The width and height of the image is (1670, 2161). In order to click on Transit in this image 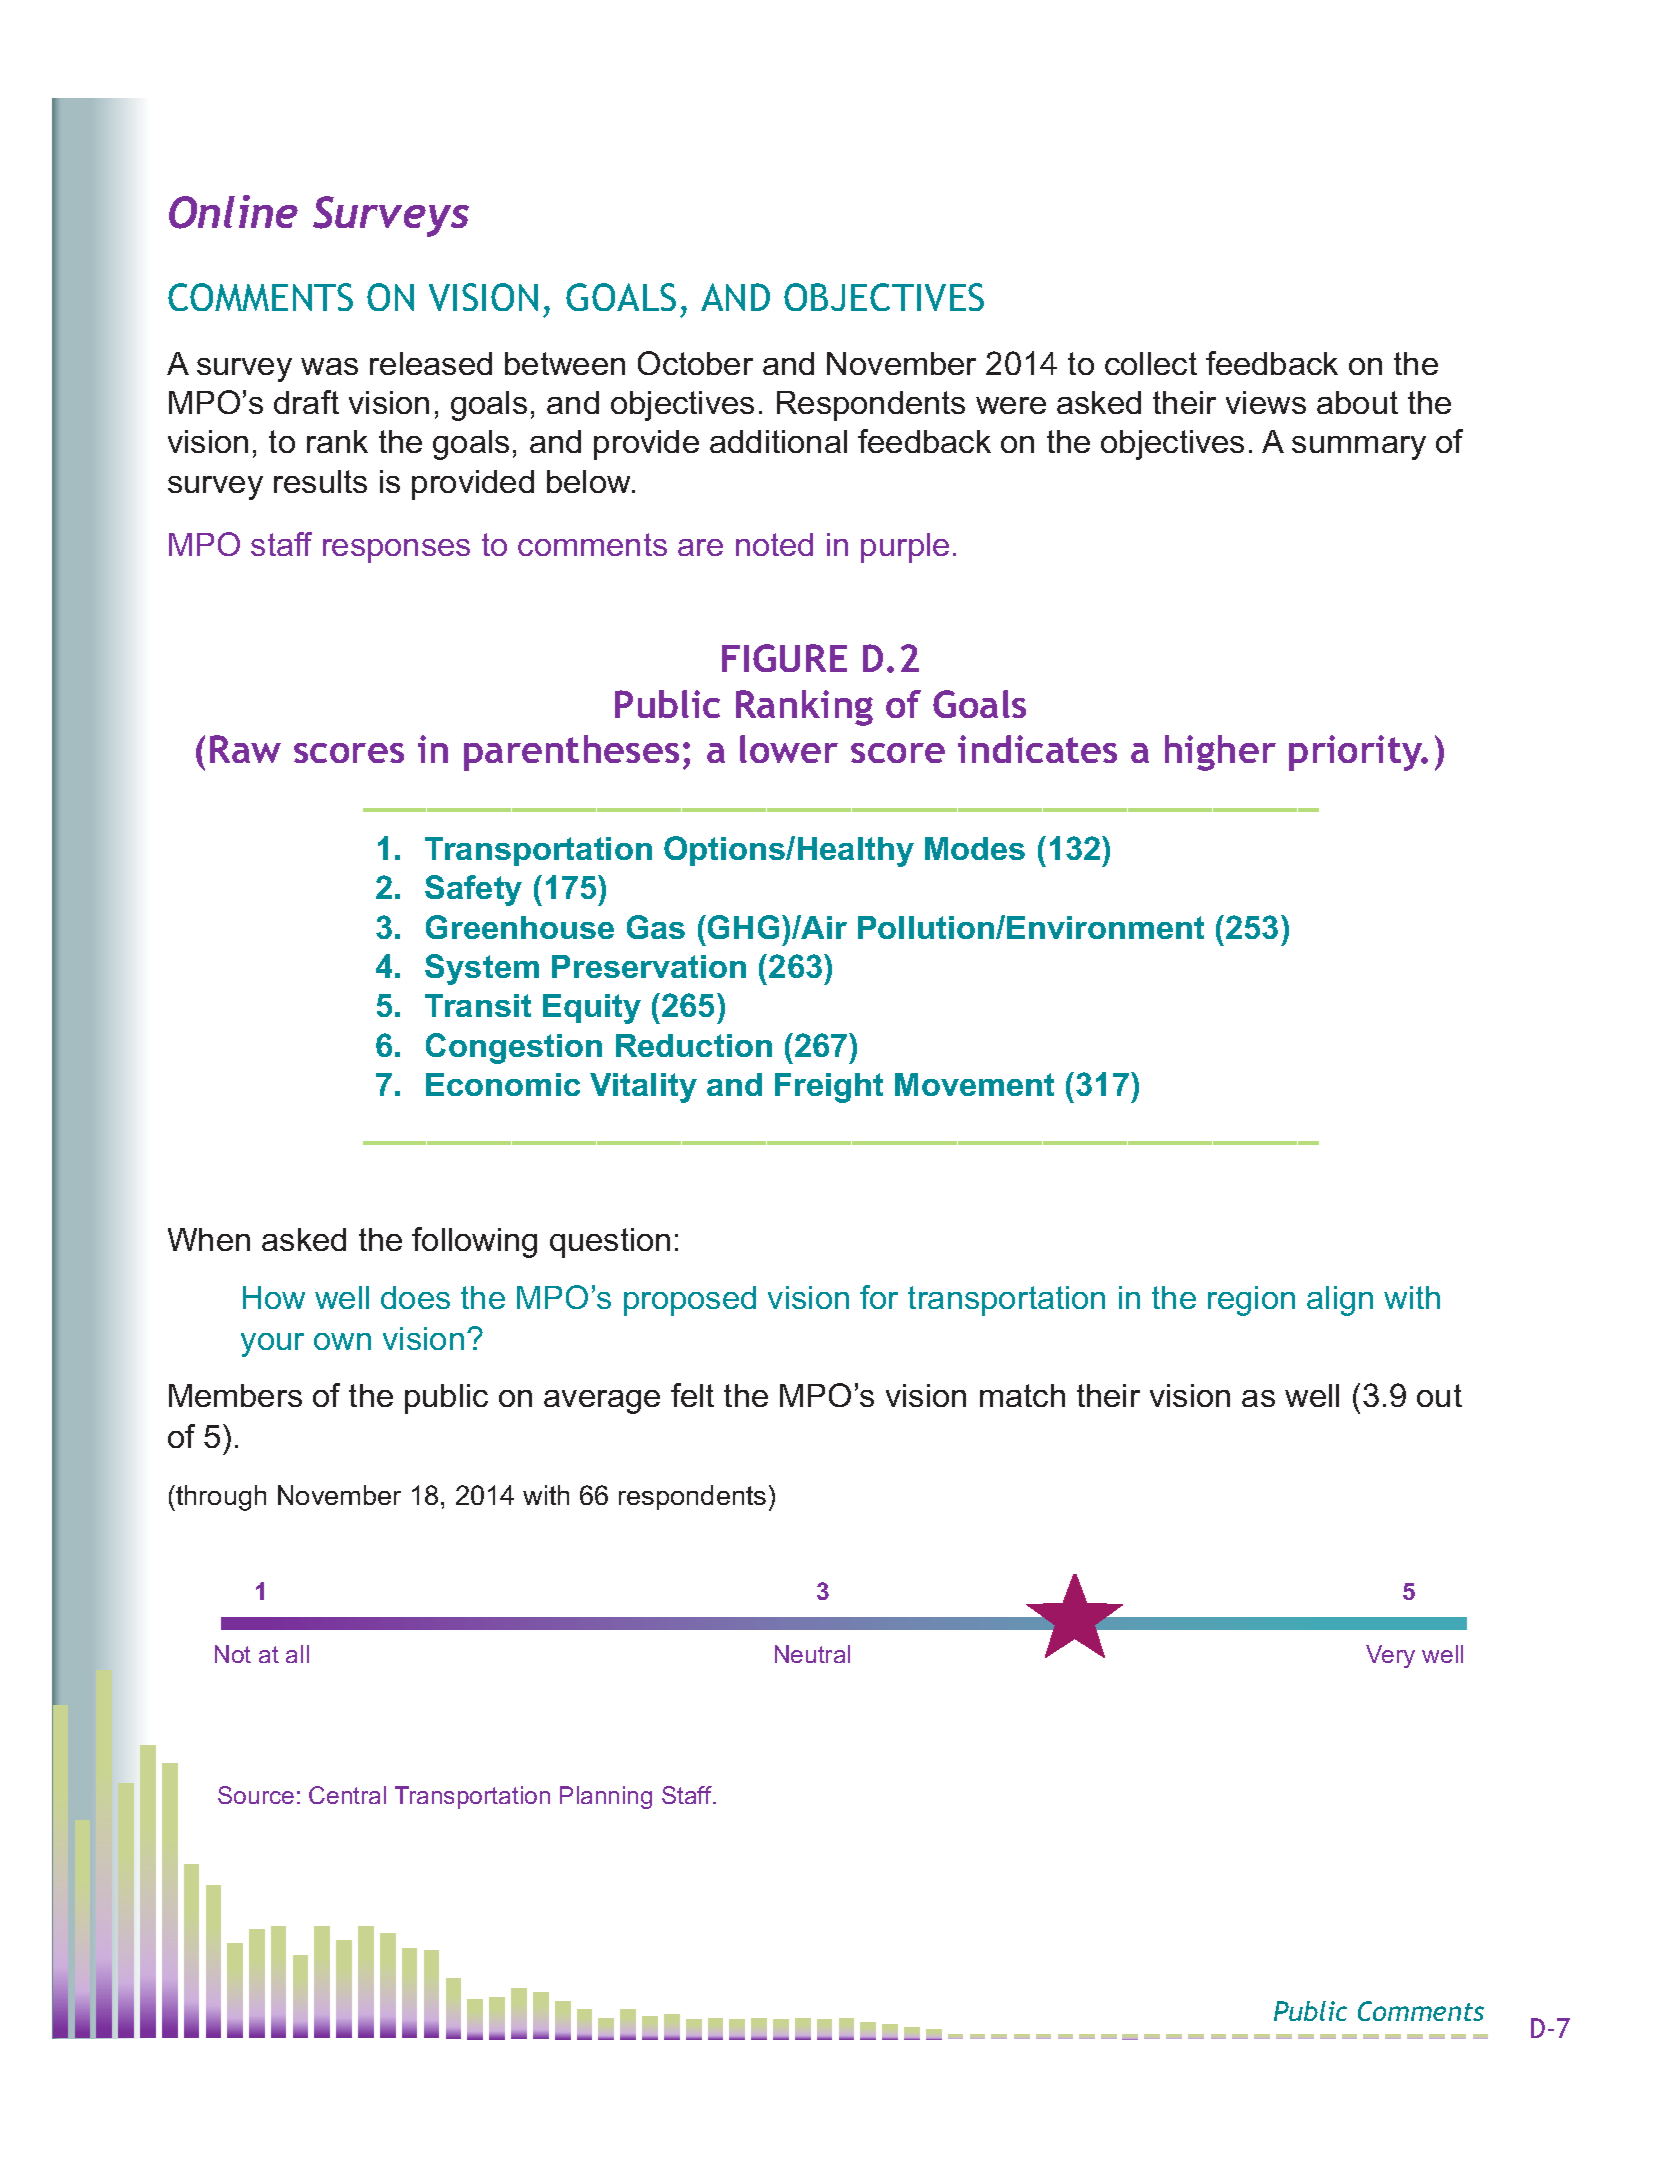, I will do `click(478, 1005)`.
